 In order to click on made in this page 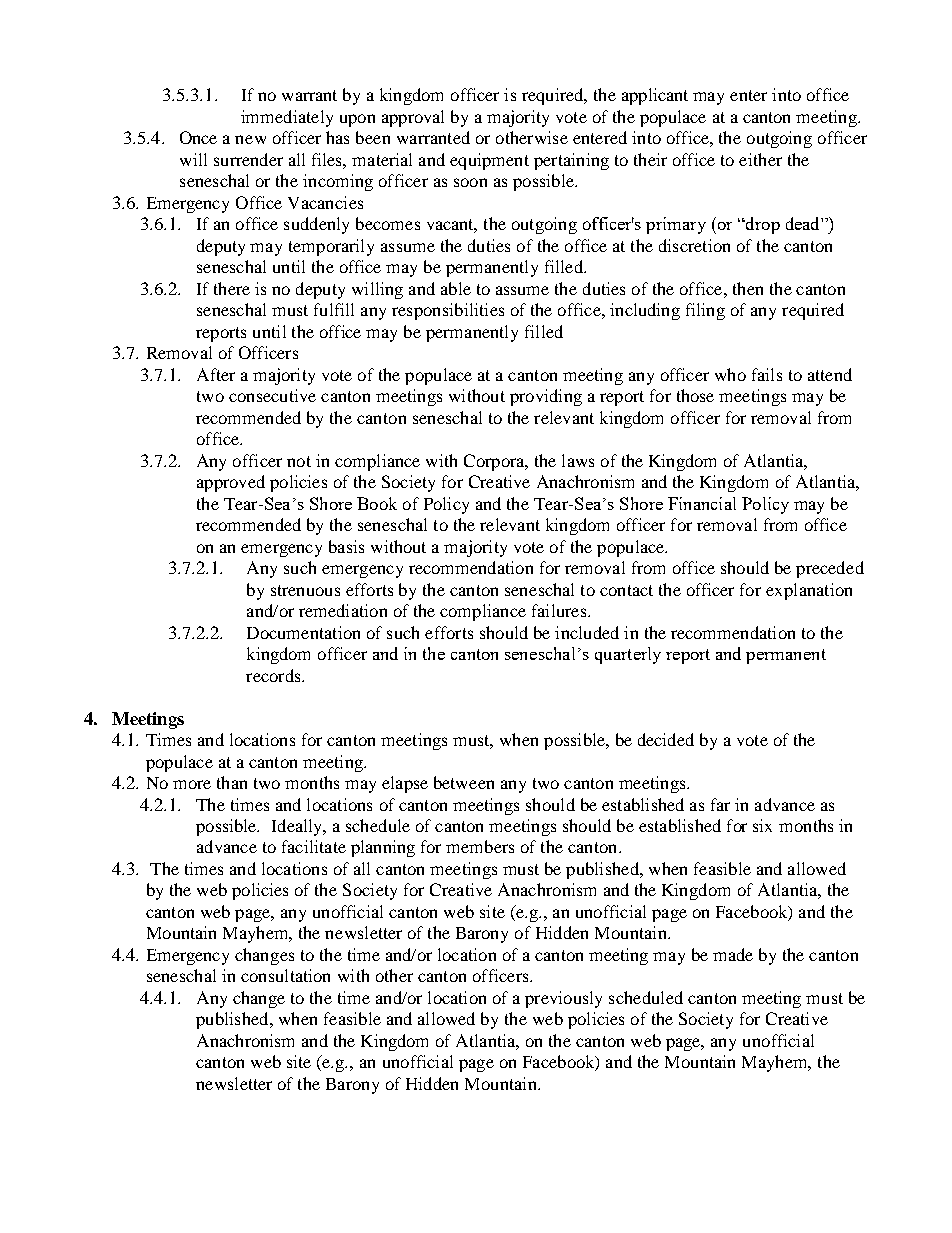, I will do `click(733, 954)`.
